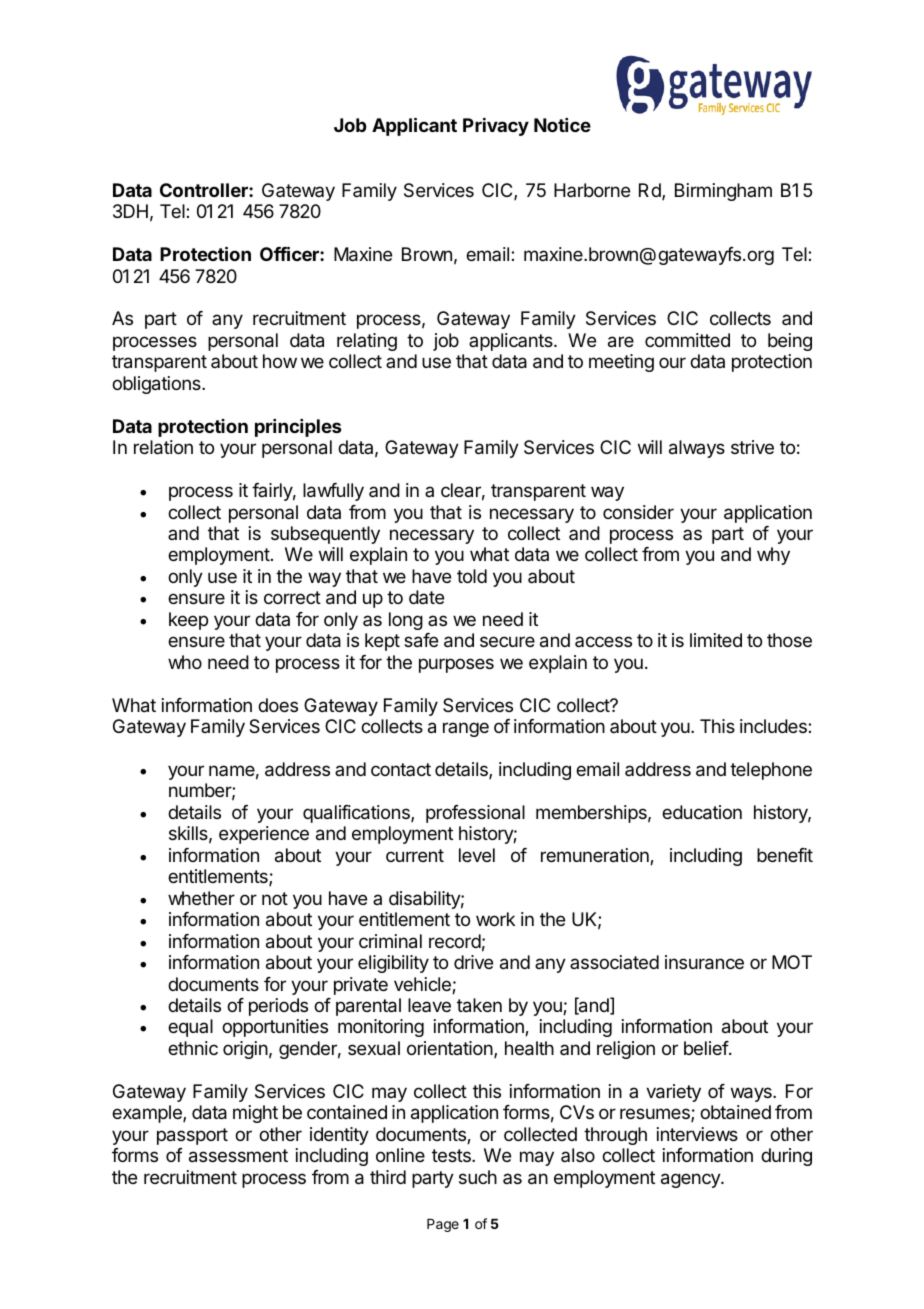 The image size is (924, 1309). Describe the element at coordinates (456, 665) in the screenshot. I see `purposes` at that location.
